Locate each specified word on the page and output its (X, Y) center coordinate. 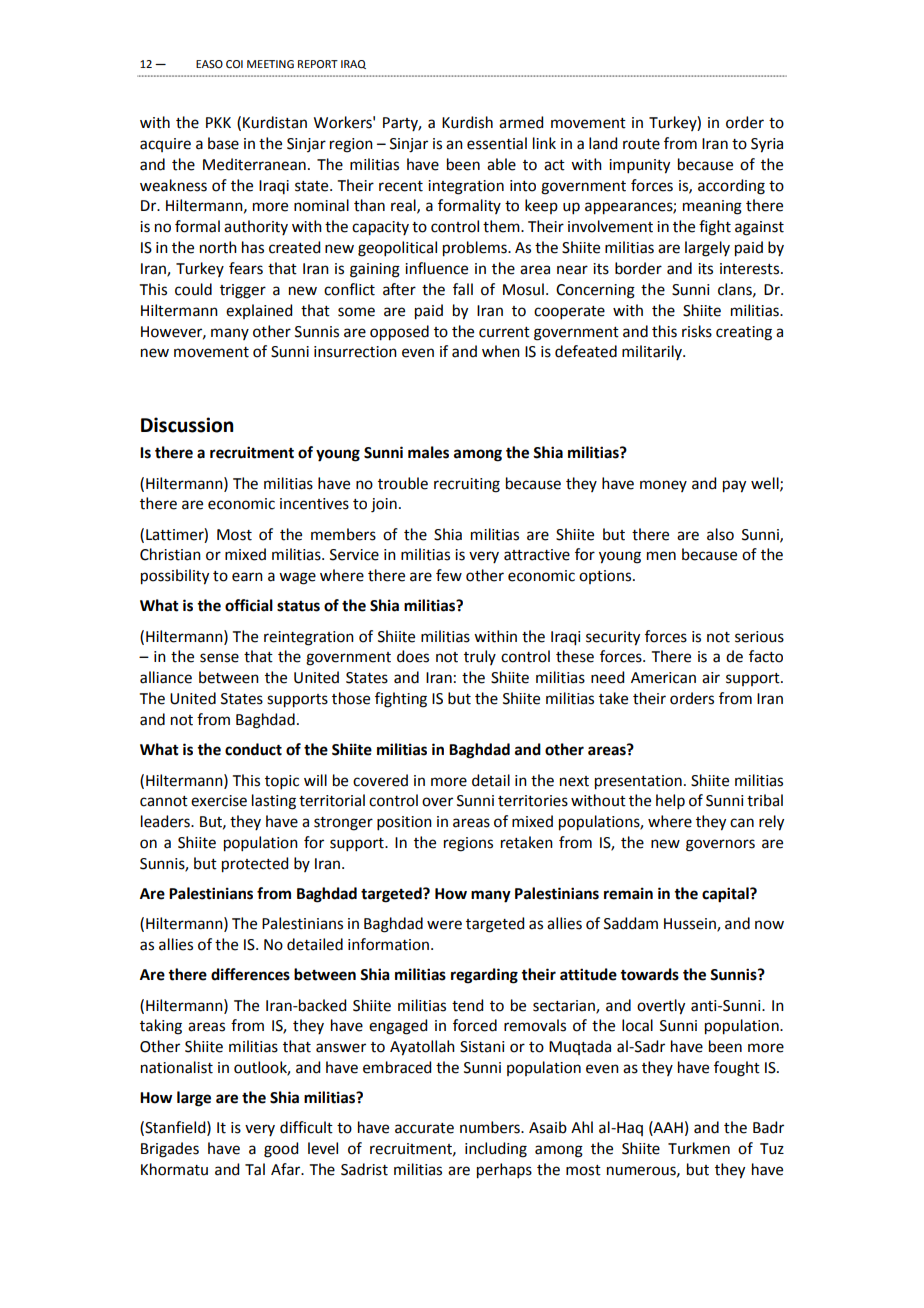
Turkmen (699, 1148)
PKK (218, 122)
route (641, 144)
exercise (219, 801)
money (663, 486)
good (281, 1150)
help (670, 801)
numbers (491, 1127)
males (428, 452)
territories (533, 801)
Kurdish (467, 122)
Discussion (187, 425)
